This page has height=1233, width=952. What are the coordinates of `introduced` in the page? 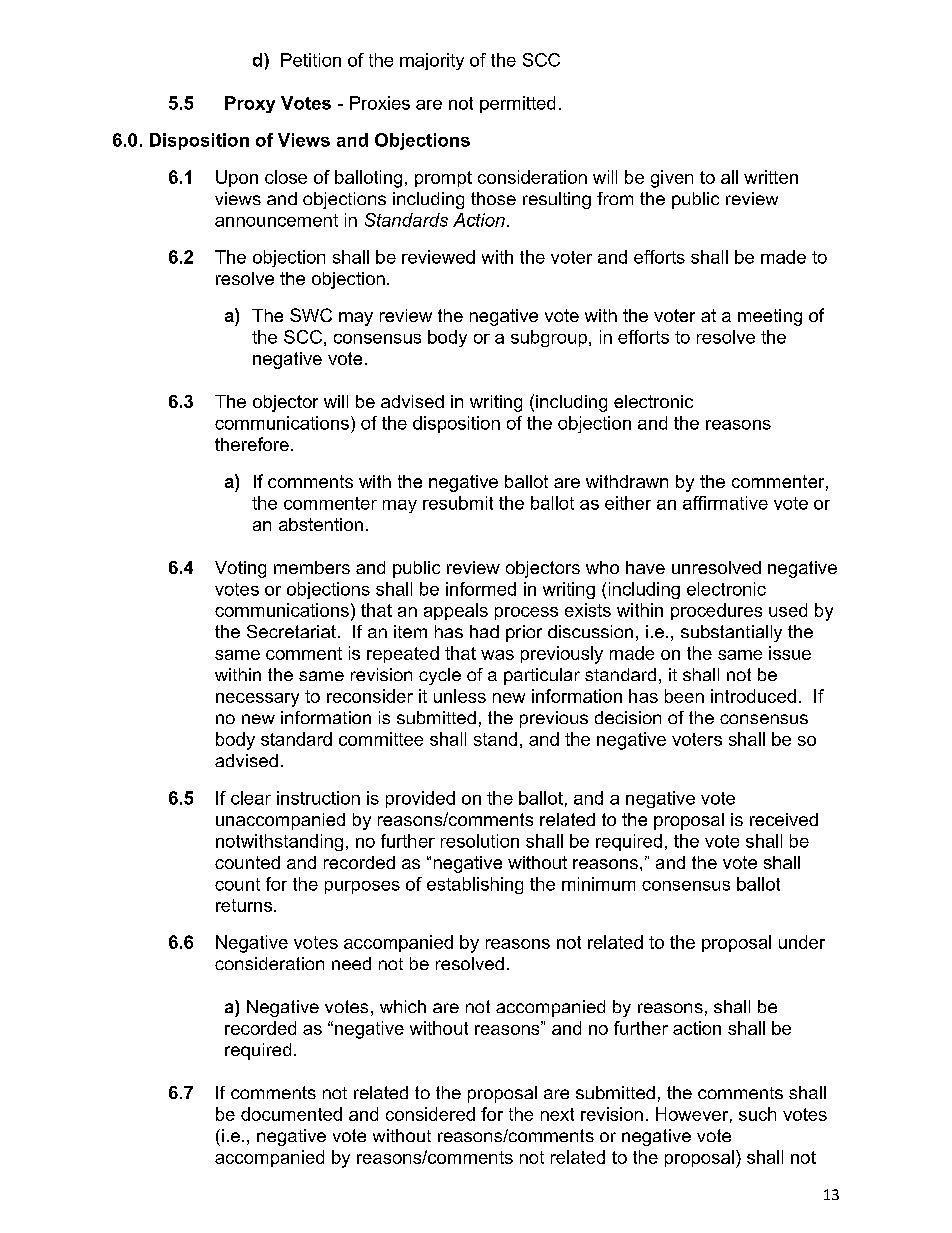 It's located at (753, 696).
